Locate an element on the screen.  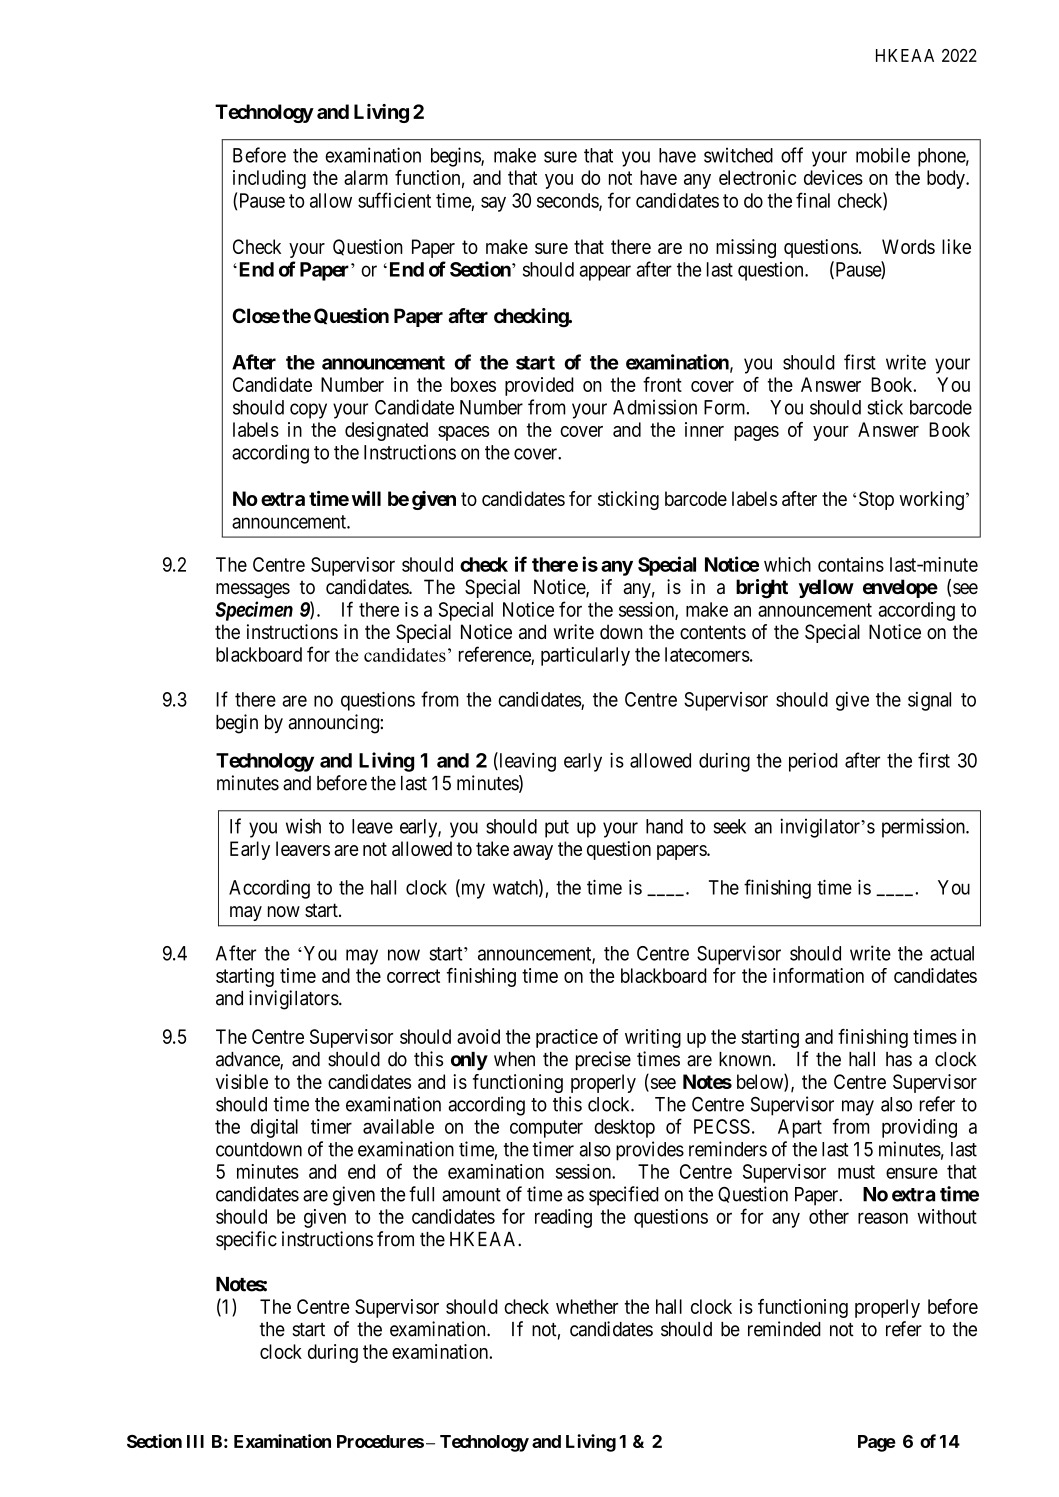
messages is located at coordinates (253, 590).
